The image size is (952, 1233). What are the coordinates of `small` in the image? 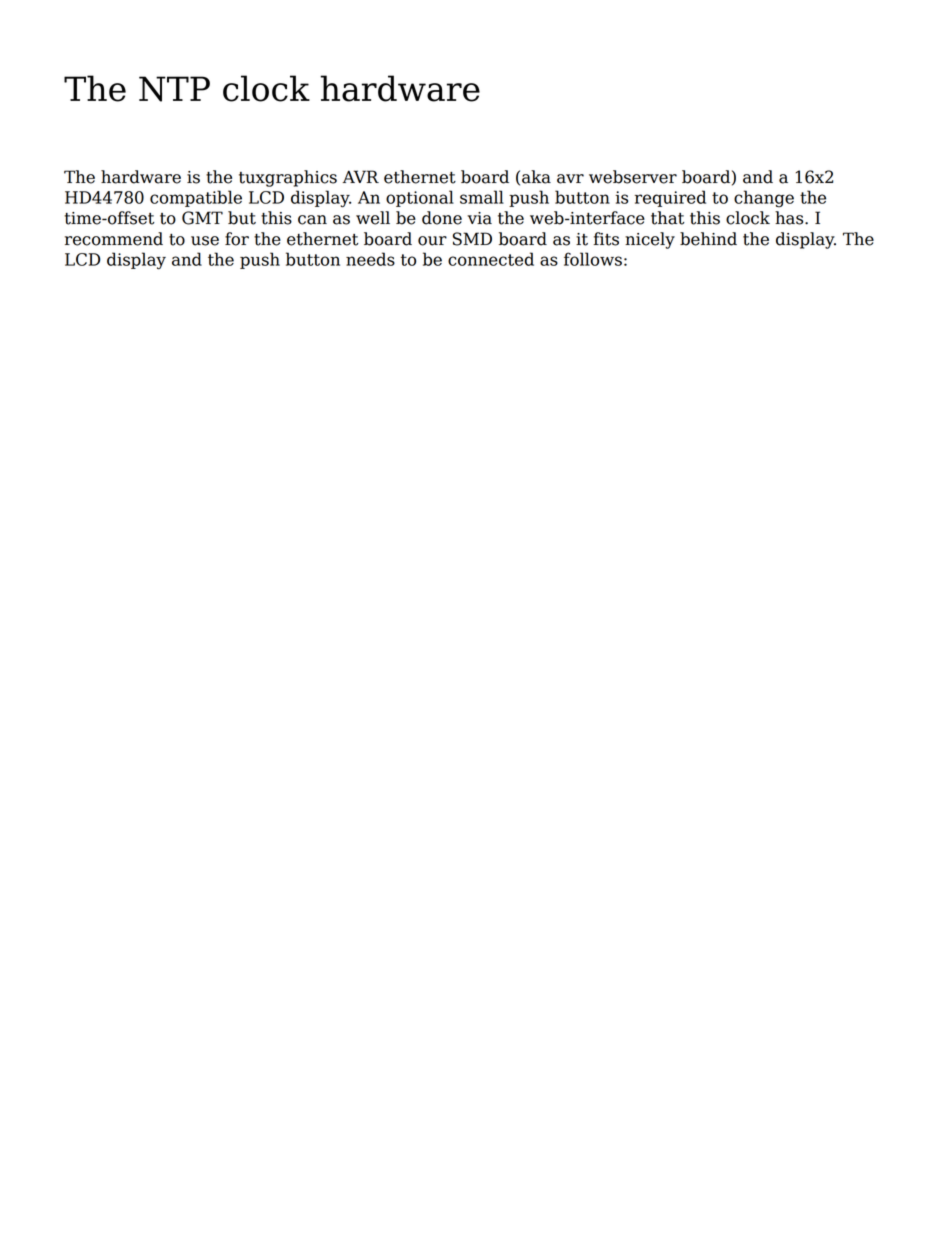 It's located at (482, 197).
